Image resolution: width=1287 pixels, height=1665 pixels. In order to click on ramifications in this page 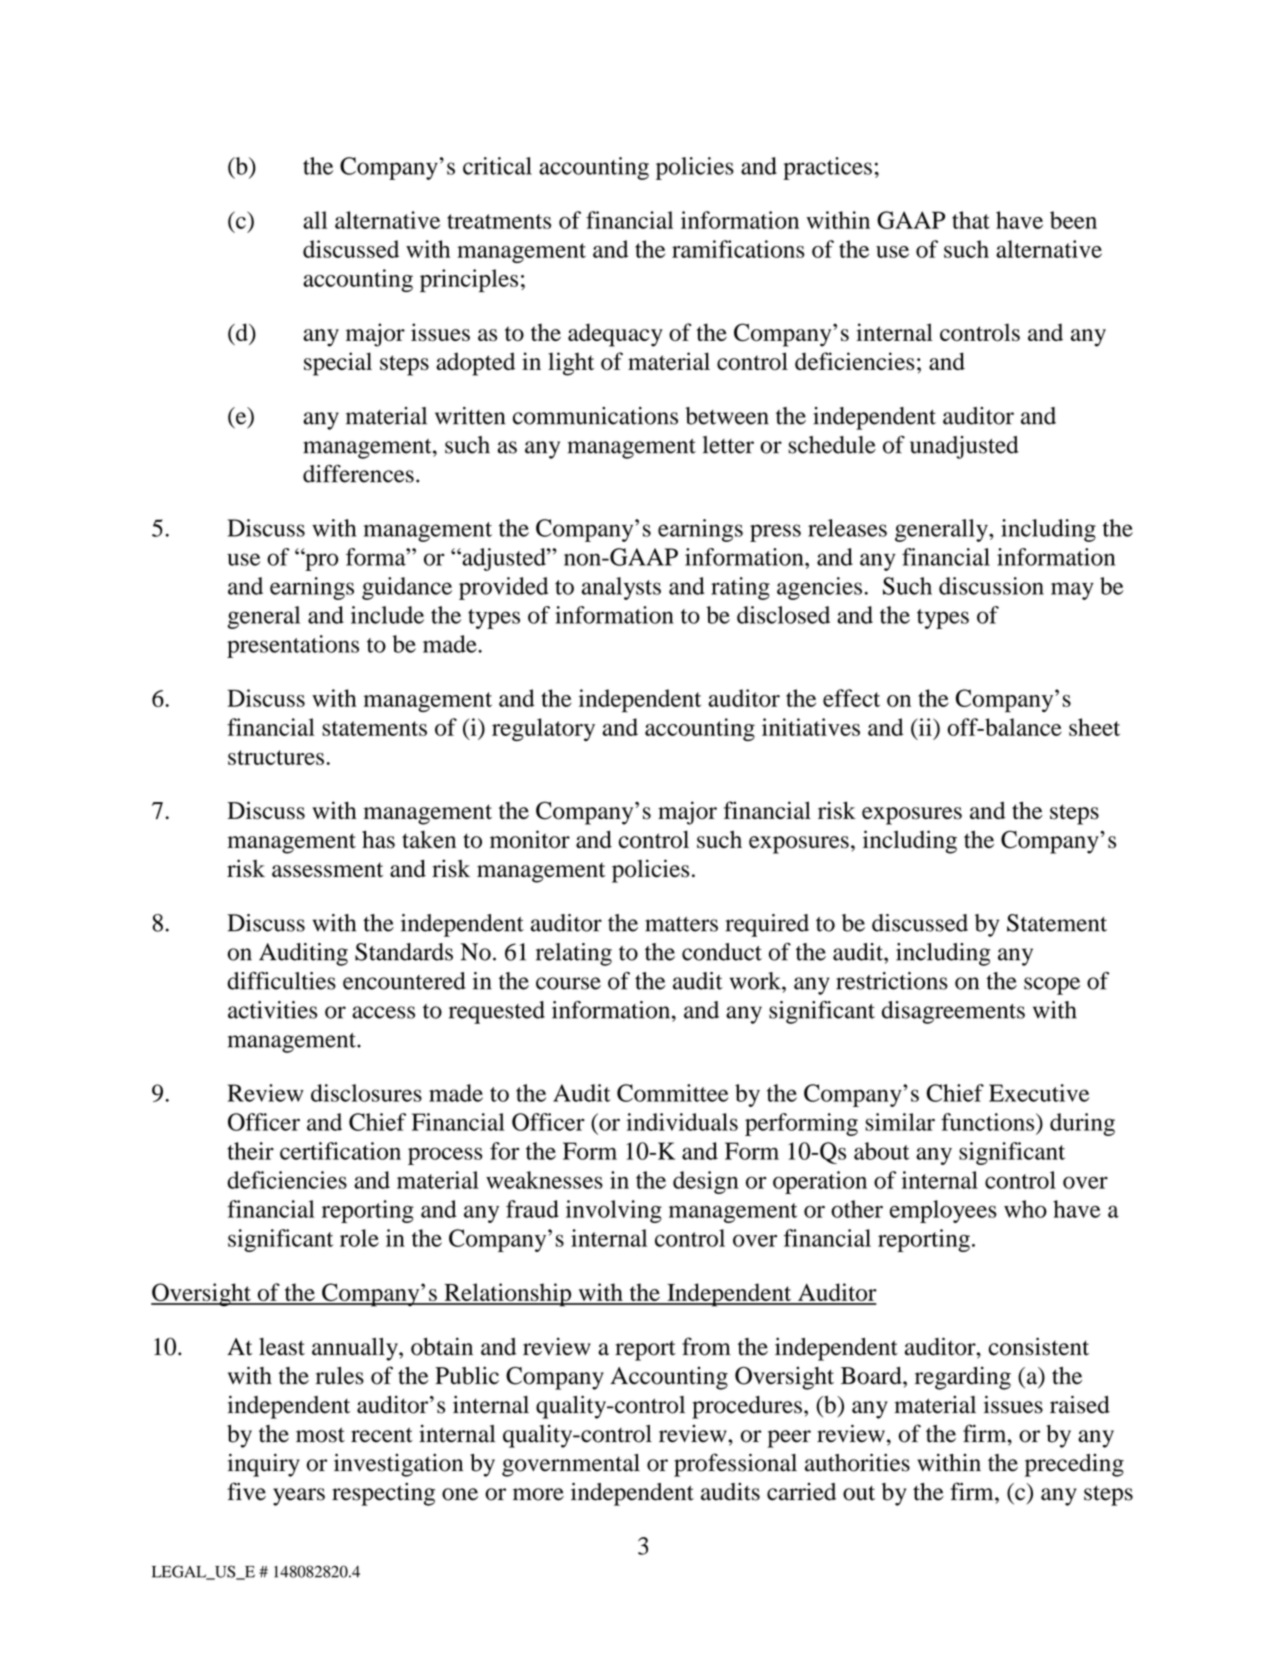, I will do `click(738, 249)`.
